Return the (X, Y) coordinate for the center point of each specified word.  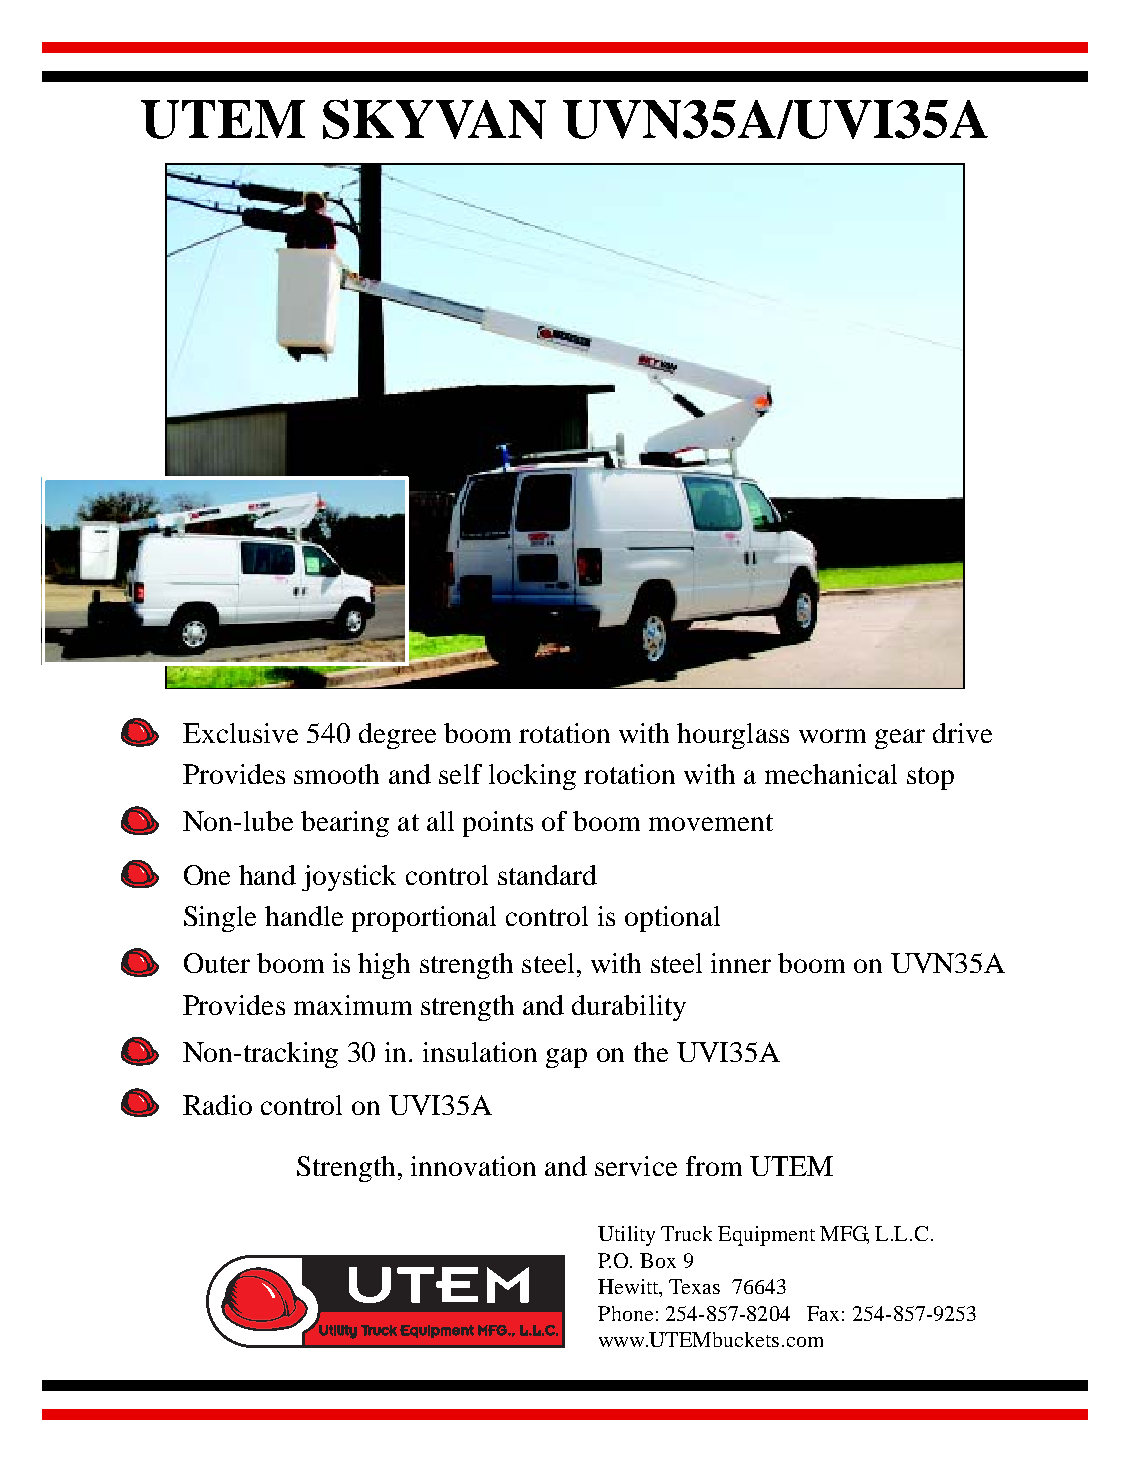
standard (547, 875)
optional (672, 919)
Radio (217, 1105)
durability (629, 1008)
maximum (353, 1005)
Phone (625, 1313)
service (636, 1166)
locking (532, 777)
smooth (336, 774)
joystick (349, 878)
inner (741, 963)
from (714, 1166)
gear (900, 739)
